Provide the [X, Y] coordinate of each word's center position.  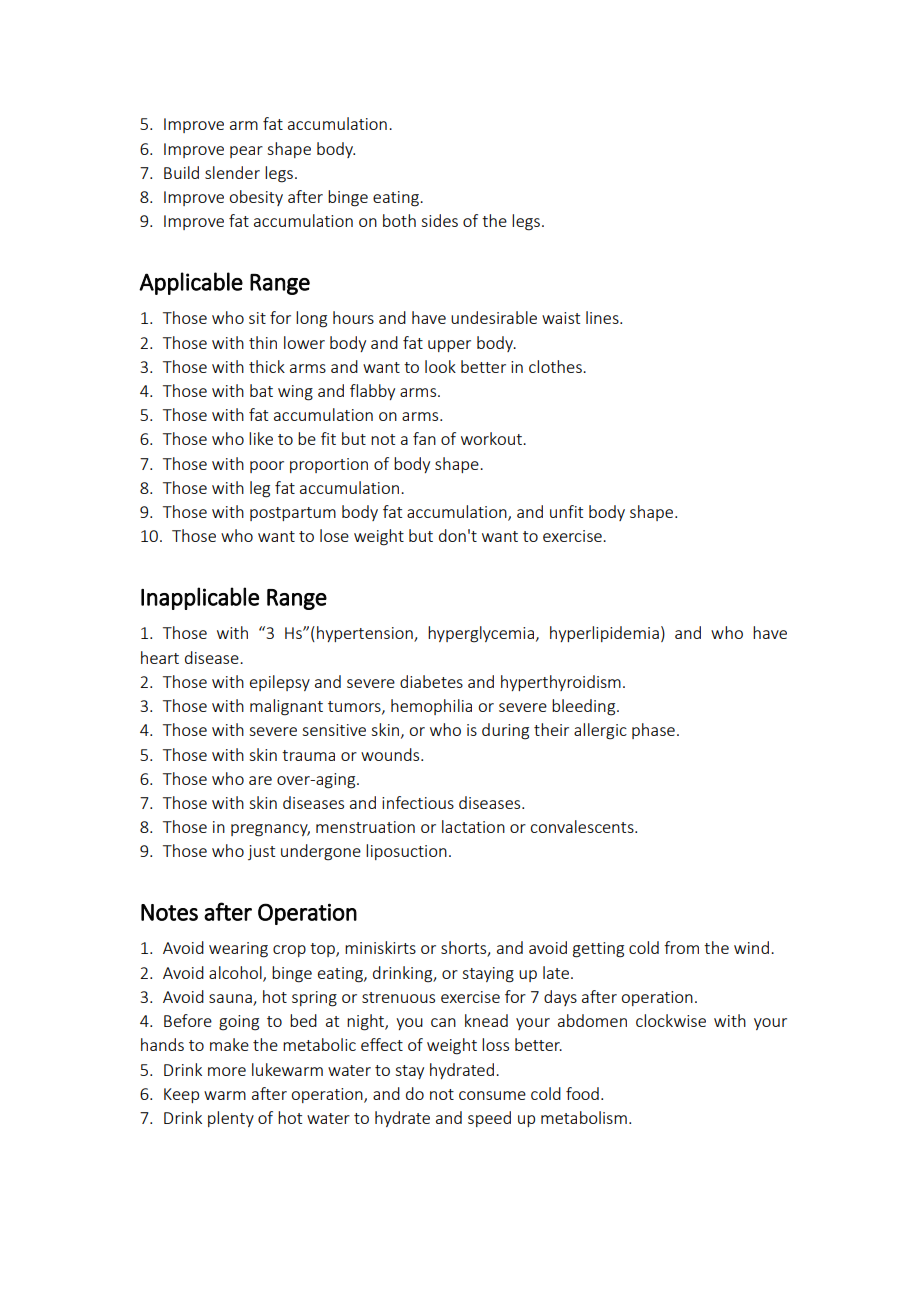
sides [439, 220]
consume [492, 1095]
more [227, 1071]
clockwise [671, 1020]
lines [603, 317]
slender [232, 172]
